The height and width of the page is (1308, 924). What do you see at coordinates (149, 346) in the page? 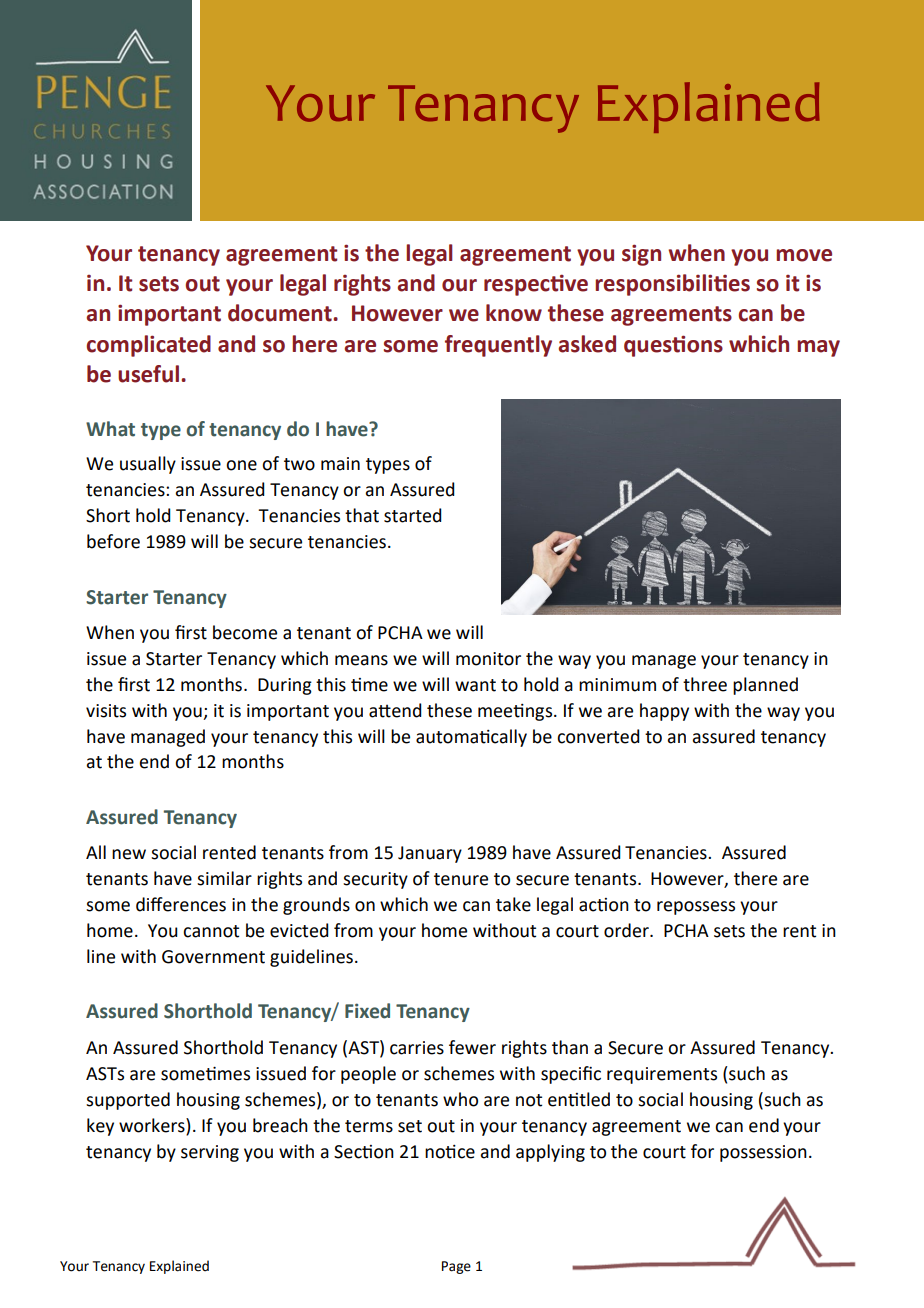
I see `complicated` at bounding box center [149, 346].
